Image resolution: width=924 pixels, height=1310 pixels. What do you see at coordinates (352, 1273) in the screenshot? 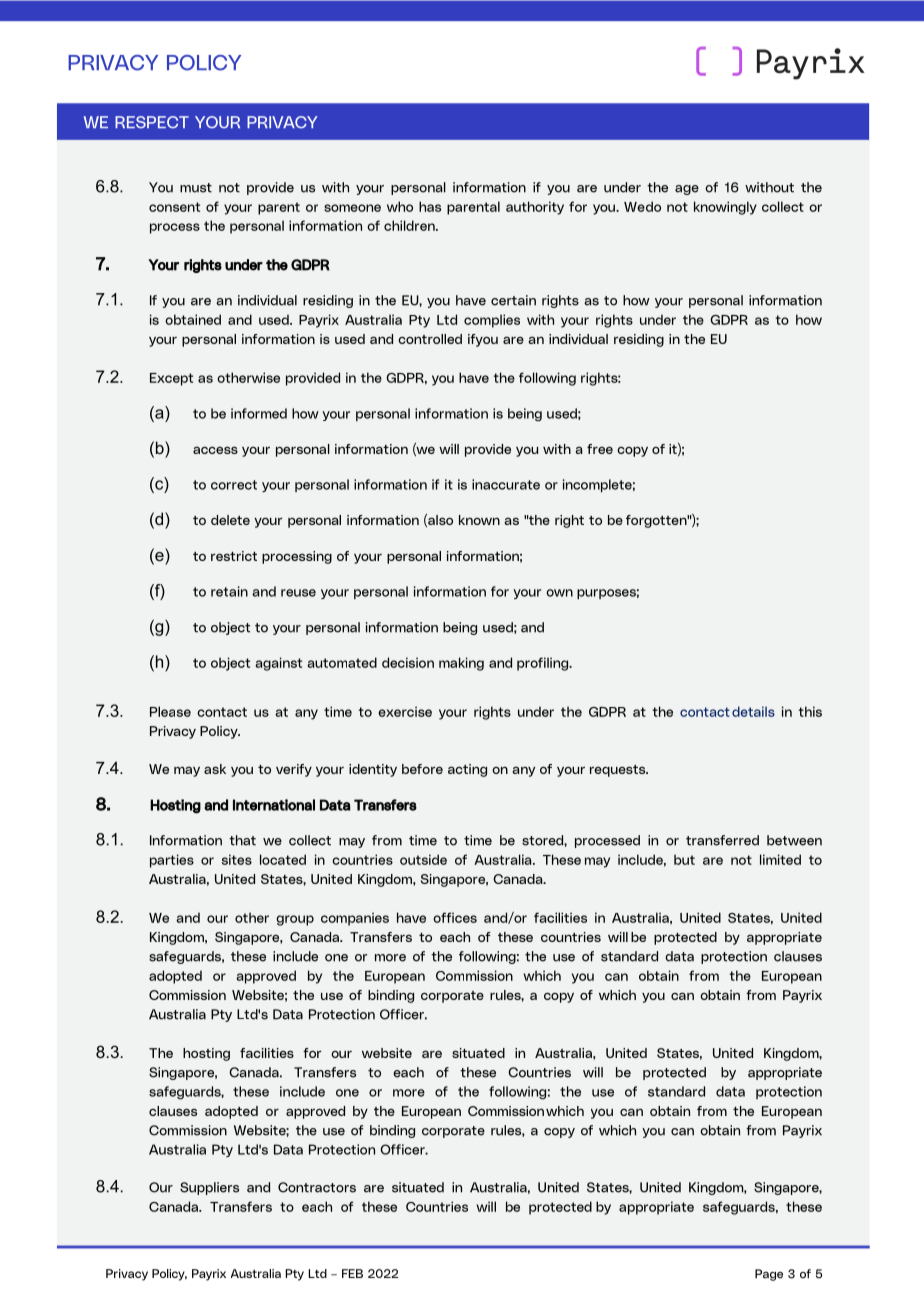
I see `FEB` at bounding box center [352, 1273].
